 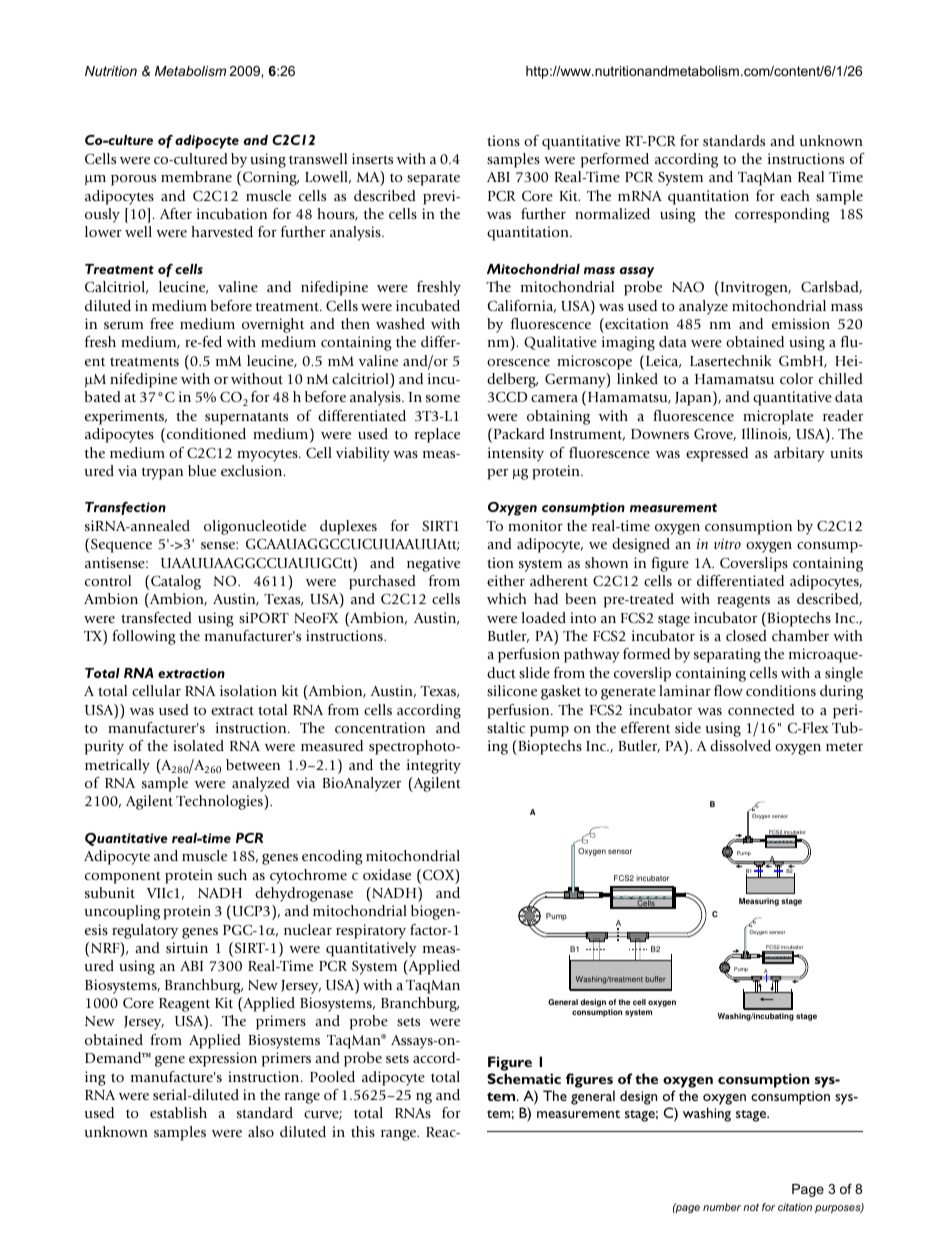 What do you see at coordinates (196, 176) in the screenshot?
I see `membrane` at bounding box center [196, 176].
